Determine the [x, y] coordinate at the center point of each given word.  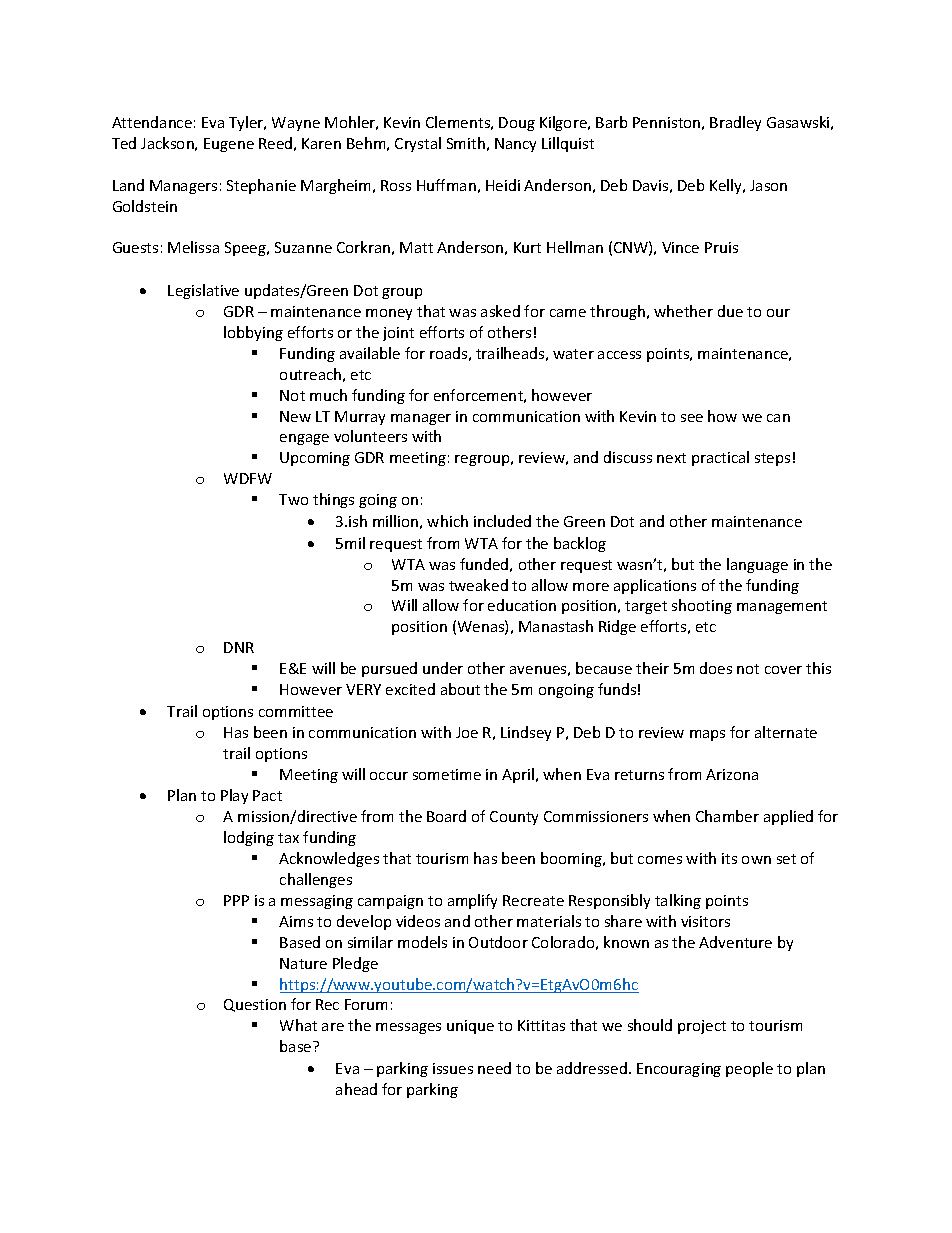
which [447, 521]
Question [255, 1005]
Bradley [735, 123]
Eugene [229, 145]
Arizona [732, 774]
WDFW [248, 478]
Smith [466, 143]
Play [234, 796]
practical [720, 458]
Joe [467, 732]
